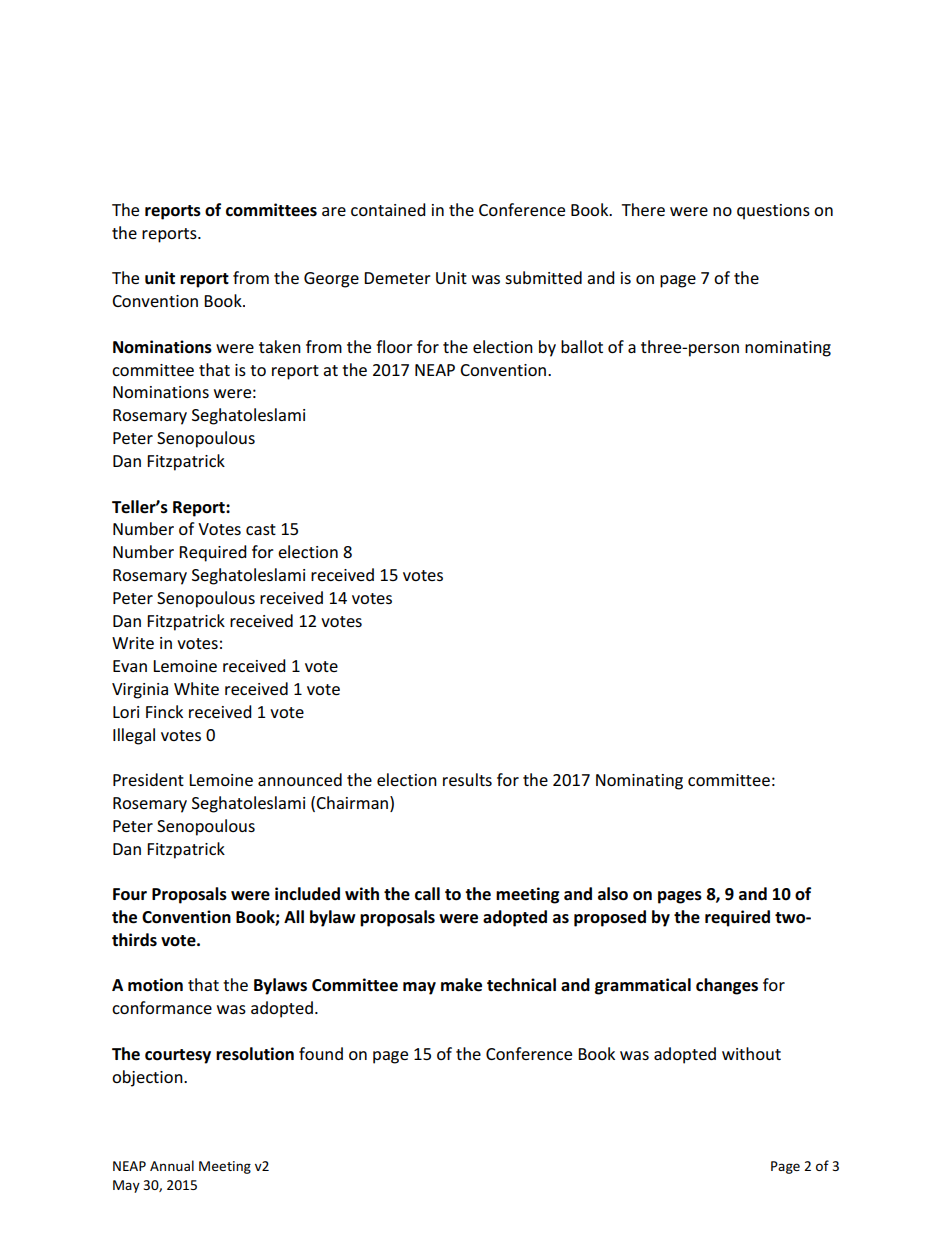 This screenshot has height=1233, width=952. What do you see at coordinates (582, 346) in the screenshot?
I see `ballot` at bounding box center [582, 346].
